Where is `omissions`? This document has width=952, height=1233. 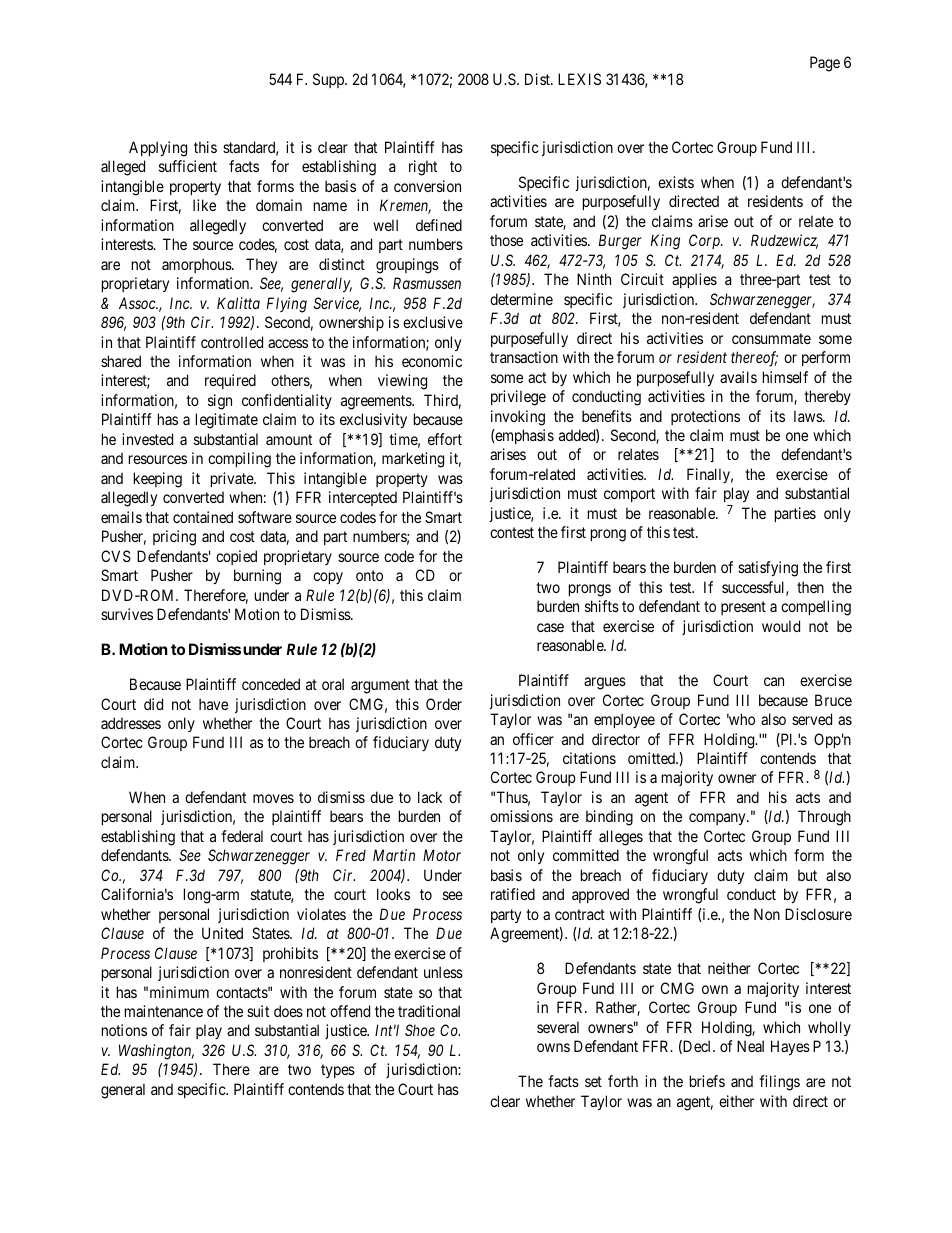
omissions is located at coordinates (521, 816).
